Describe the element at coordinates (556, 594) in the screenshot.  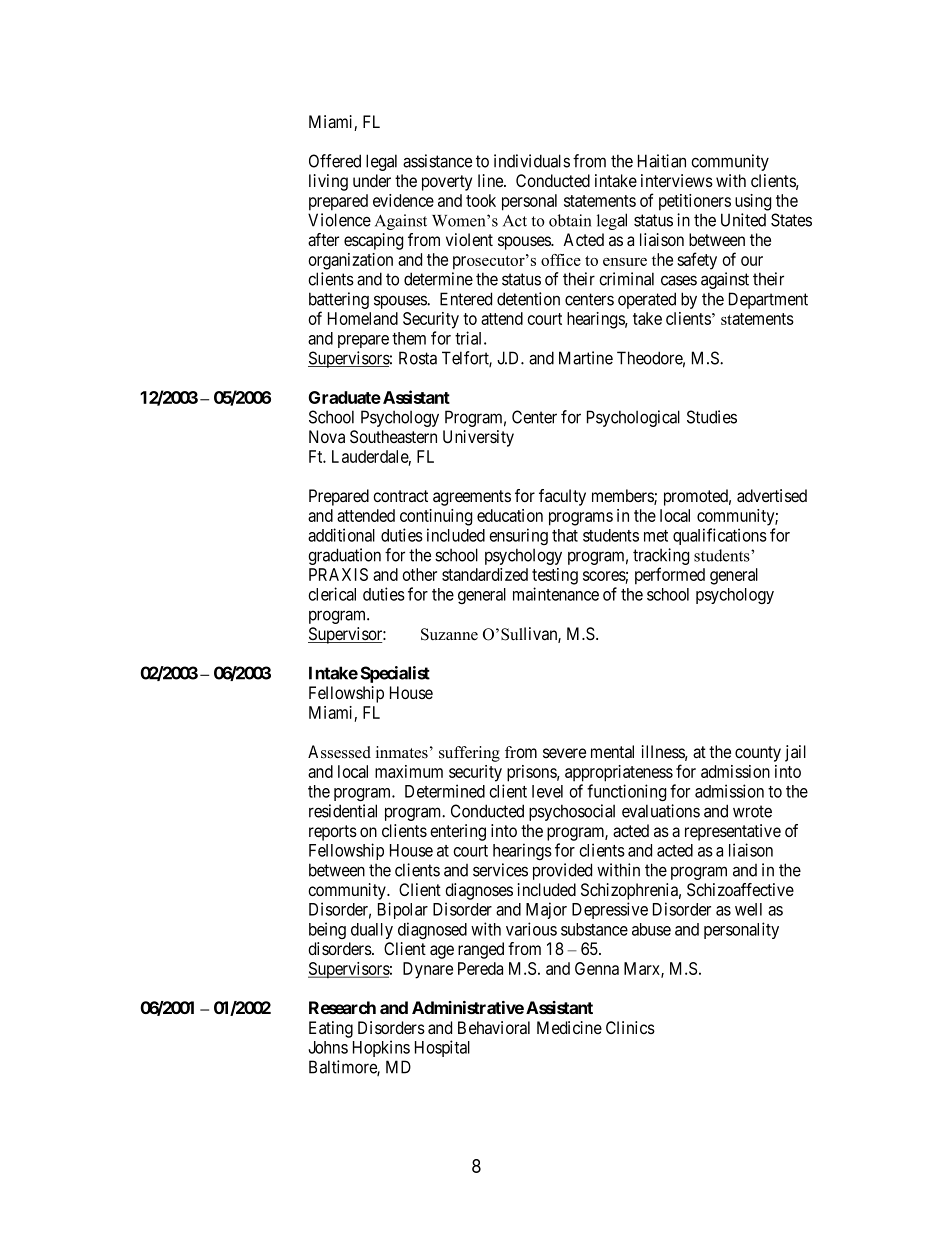
I see `maintenance` at that location.
